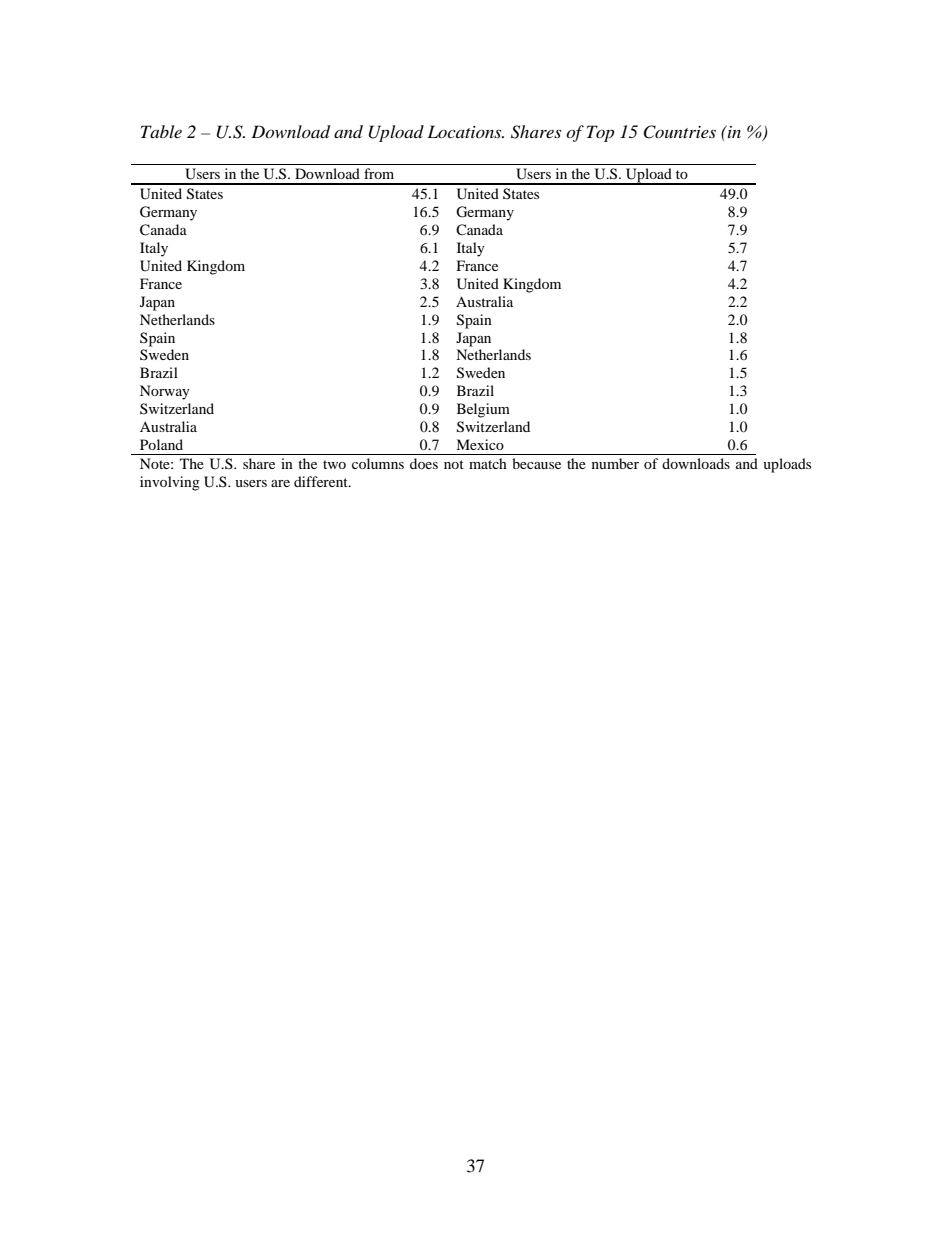 The height and width of the image is (1233, 952). What do you see at coordinates (483, 410) in the image?
I see `Belgium` at bounding box center [483, 410].
